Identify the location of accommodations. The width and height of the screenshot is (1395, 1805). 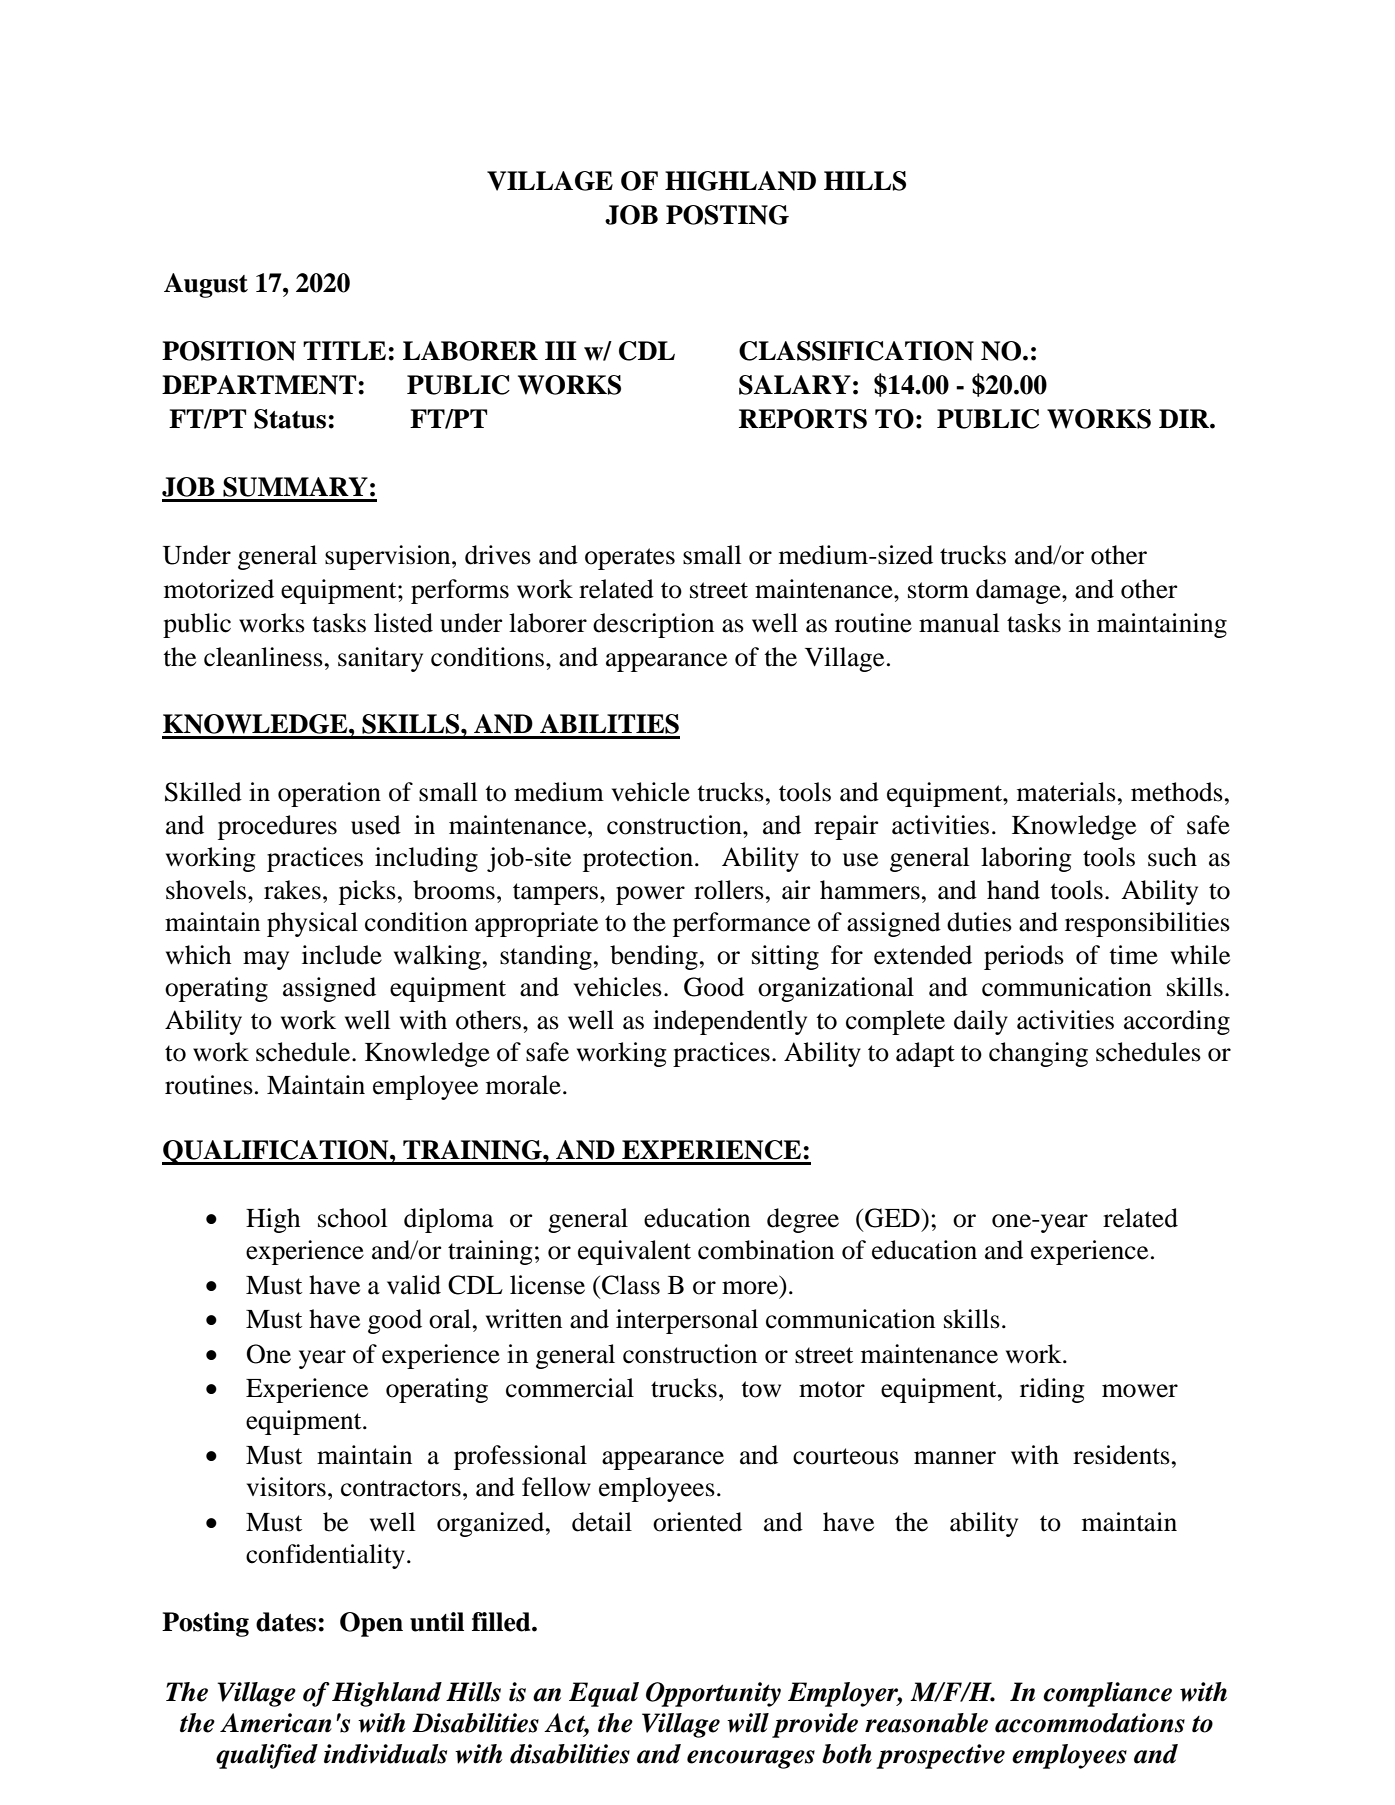
(1090, 1723).
